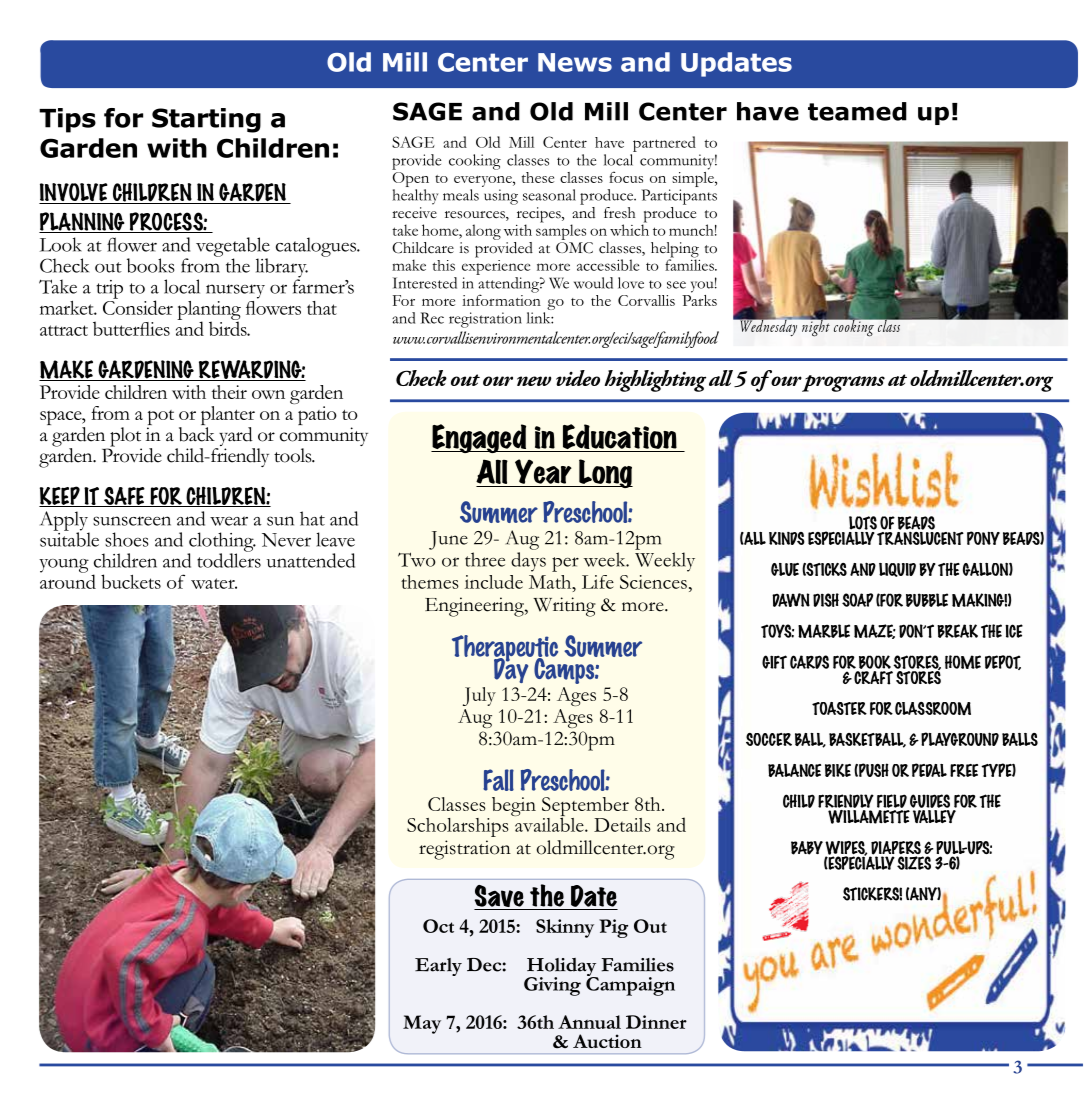 This document has height=1095, width=1092. I want to click on News, so click(575, 62).
